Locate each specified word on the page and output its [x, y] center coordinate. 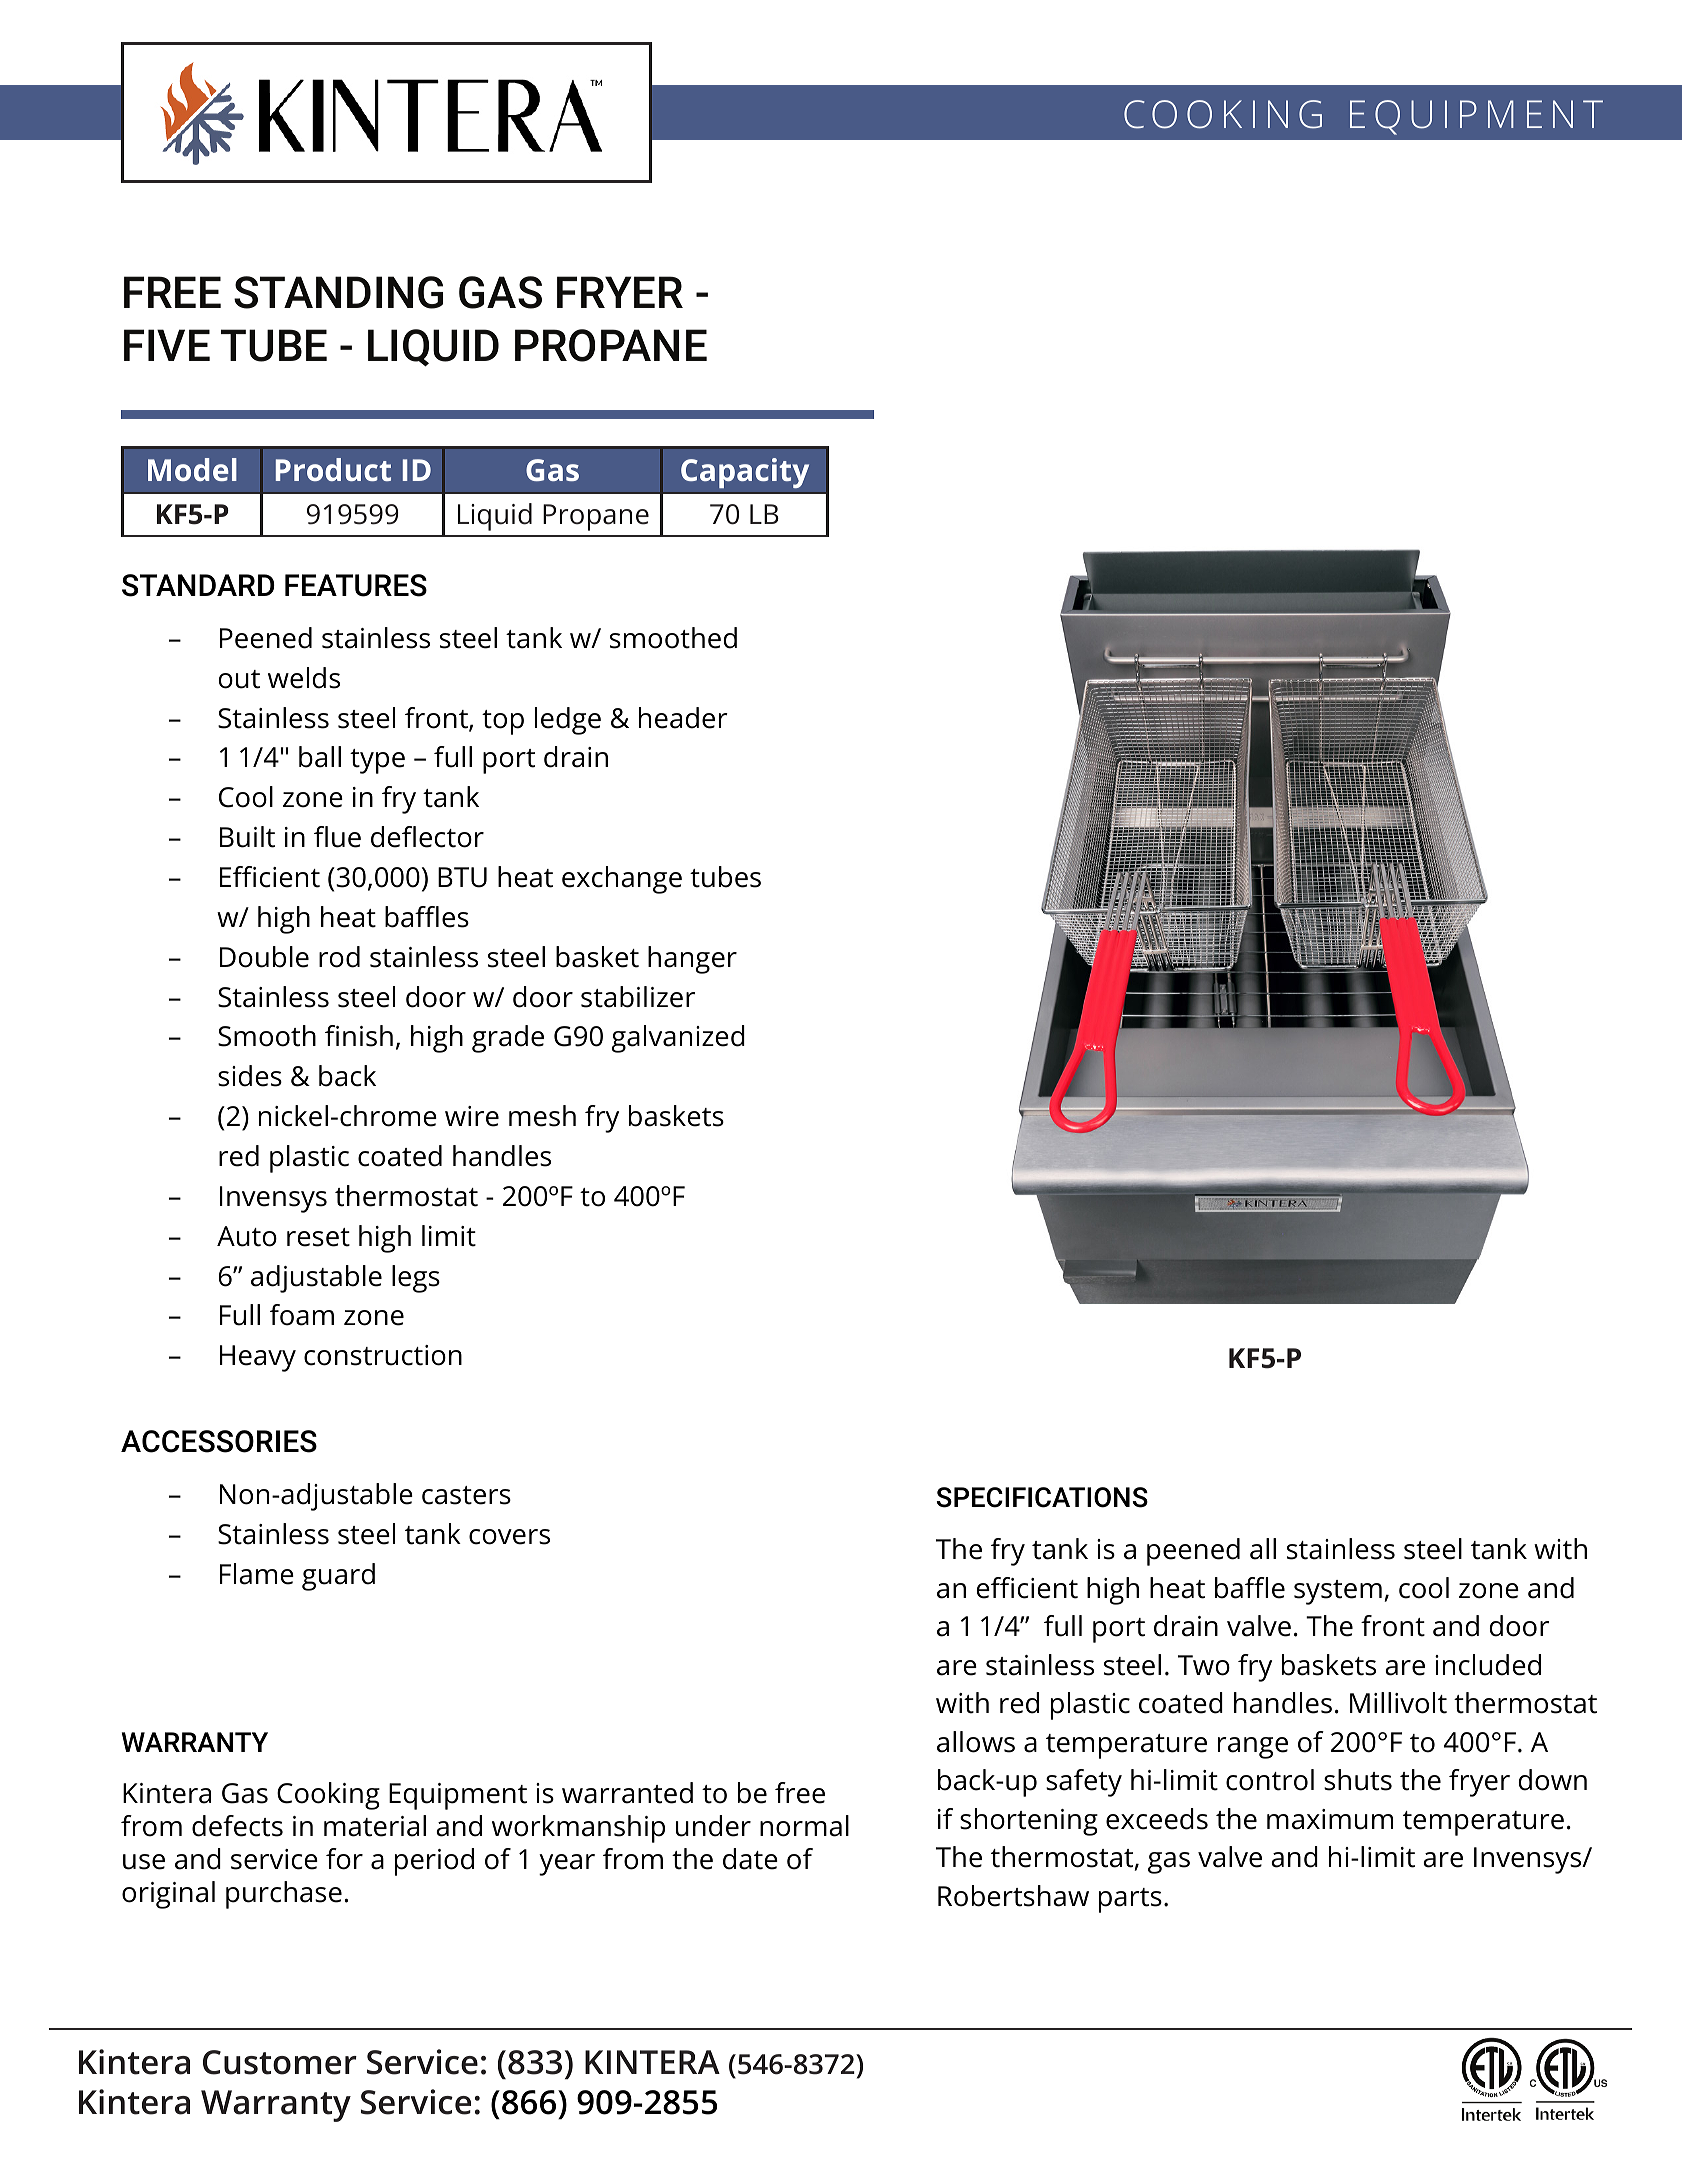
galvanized [678, 1039]
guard [338, 1577]
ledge [568, 721]
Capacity [745, 473]
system [1338, 1592]
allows [976, 1742]
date [750, 1859]
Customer [280, 2062]
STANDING [338, 292]
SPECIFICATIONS [1042, 1497]
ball [320, 757]
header [683, 718]
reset [318, 1237]
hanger [692, 960]
